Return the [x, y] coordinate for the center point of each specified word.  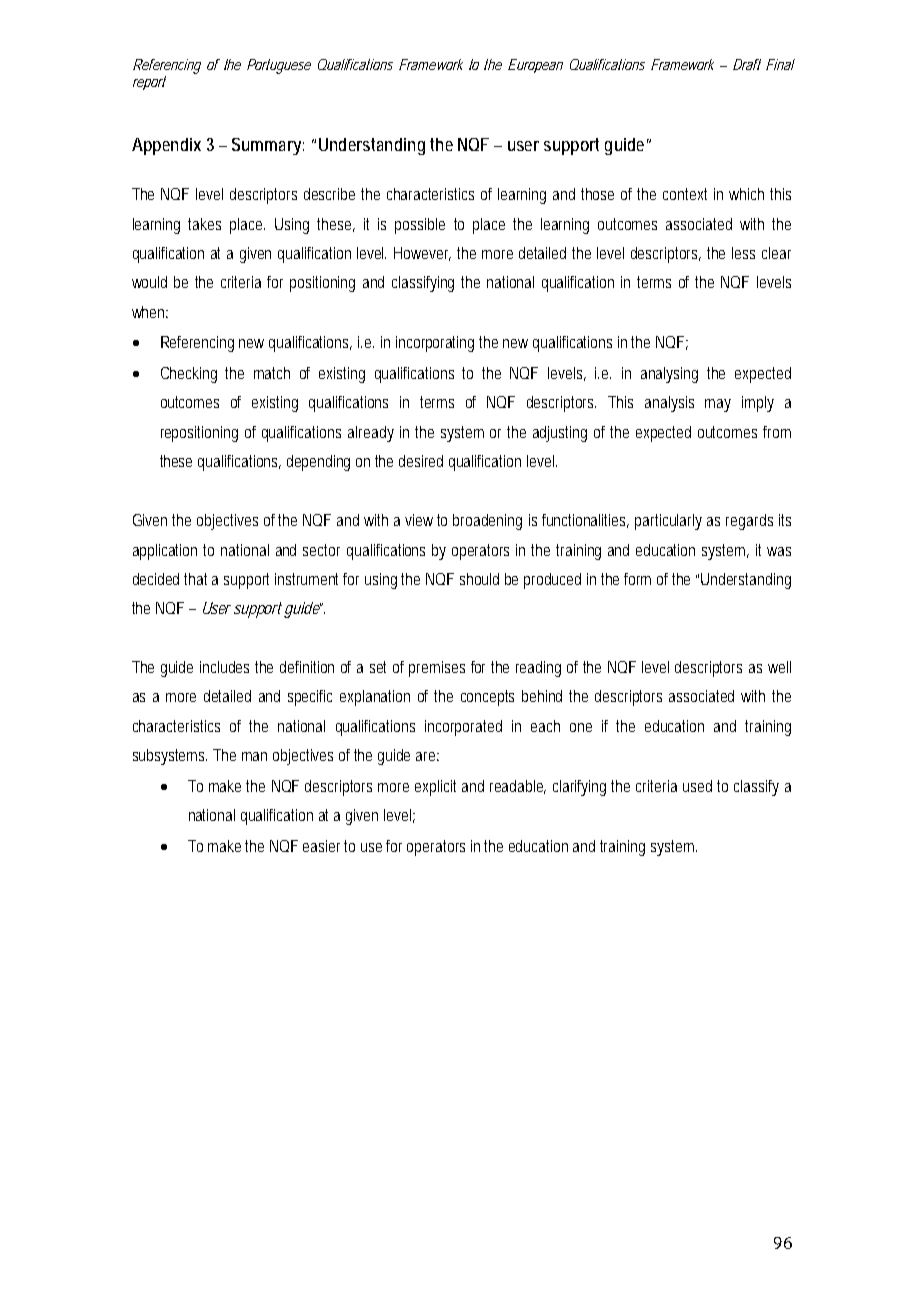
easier [324, 846]
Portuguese [279, 66]
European [535, 66]
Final [780, 64]
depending [318, 463]
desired [421, 461]
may [718, 405]
